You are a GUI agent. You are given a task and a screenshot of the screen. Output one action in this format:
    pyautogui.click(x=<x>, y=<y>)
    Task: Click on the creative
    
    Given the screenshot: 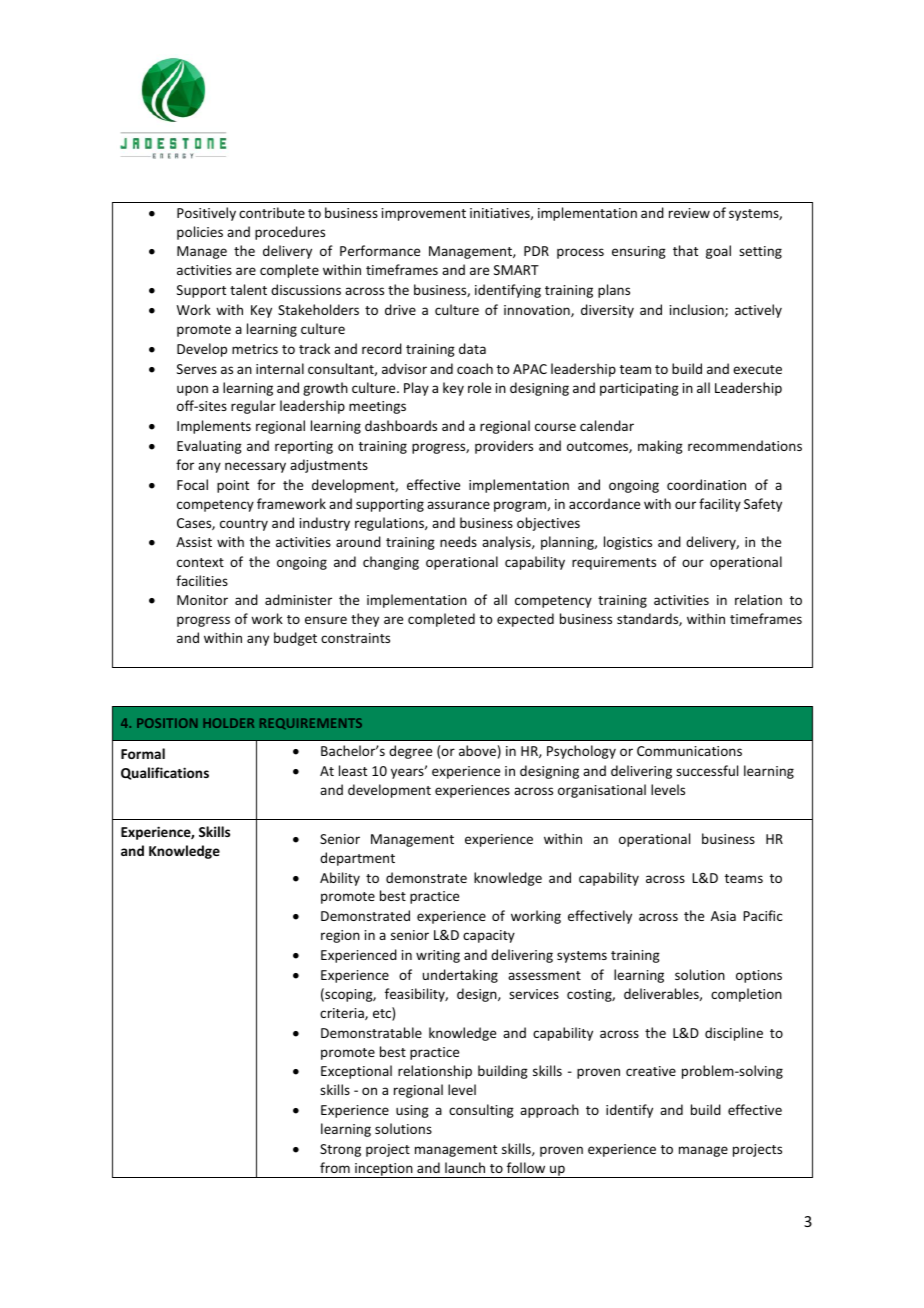 What is the action you would take?
    pyautogui.click(x=651, y=1071)
